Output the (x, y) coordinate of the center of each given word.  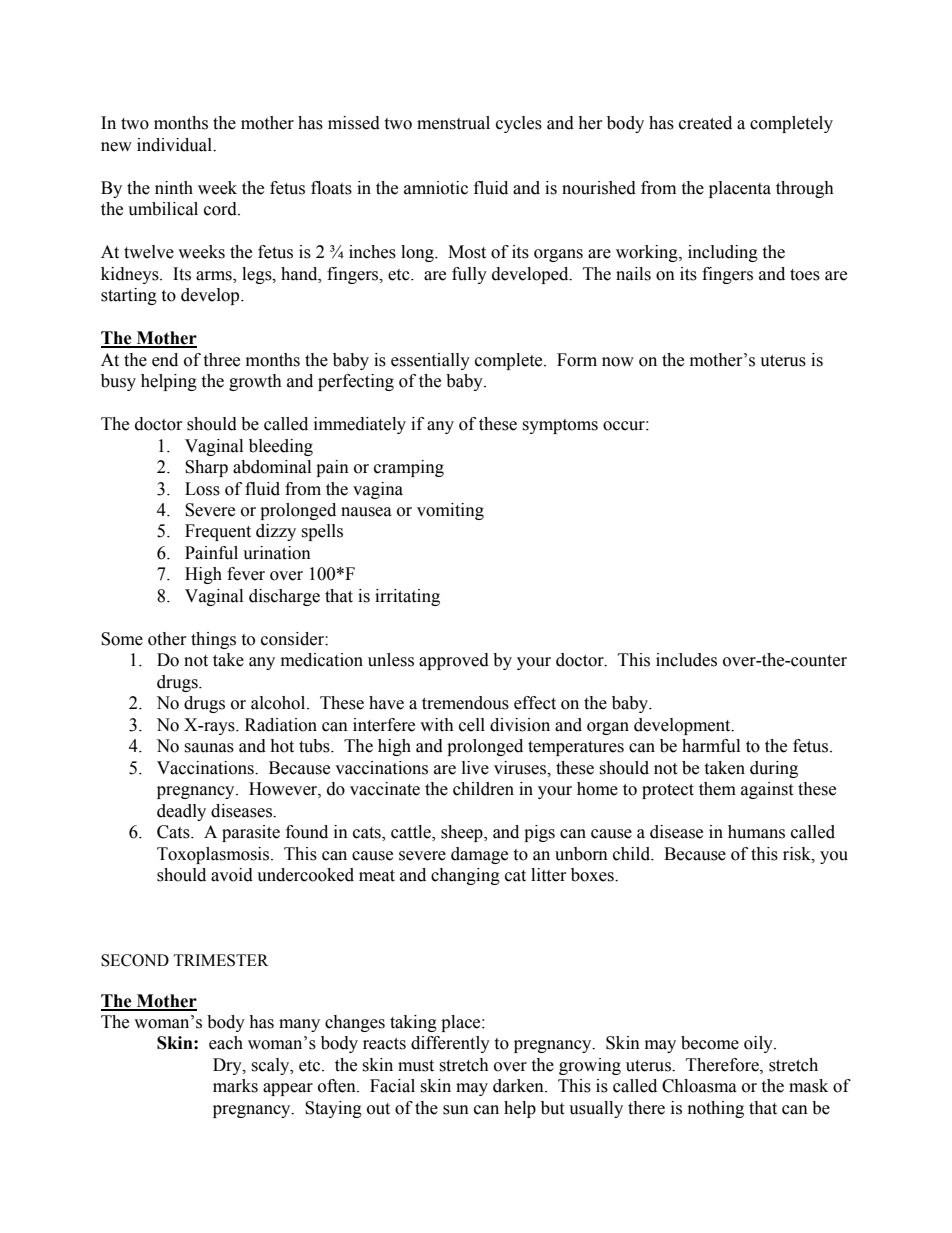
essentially (430, 361)
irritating (407, 597)
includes (686, 660)
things (213, 640)
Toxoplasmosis (214, 855)
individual (175, 145)
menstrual (453, 123)
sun (456, 1110)
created (705, 123)
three (221, 360)
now (618, 362)
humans (756, 832)
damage (479, 855)
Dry (228, 1066)
